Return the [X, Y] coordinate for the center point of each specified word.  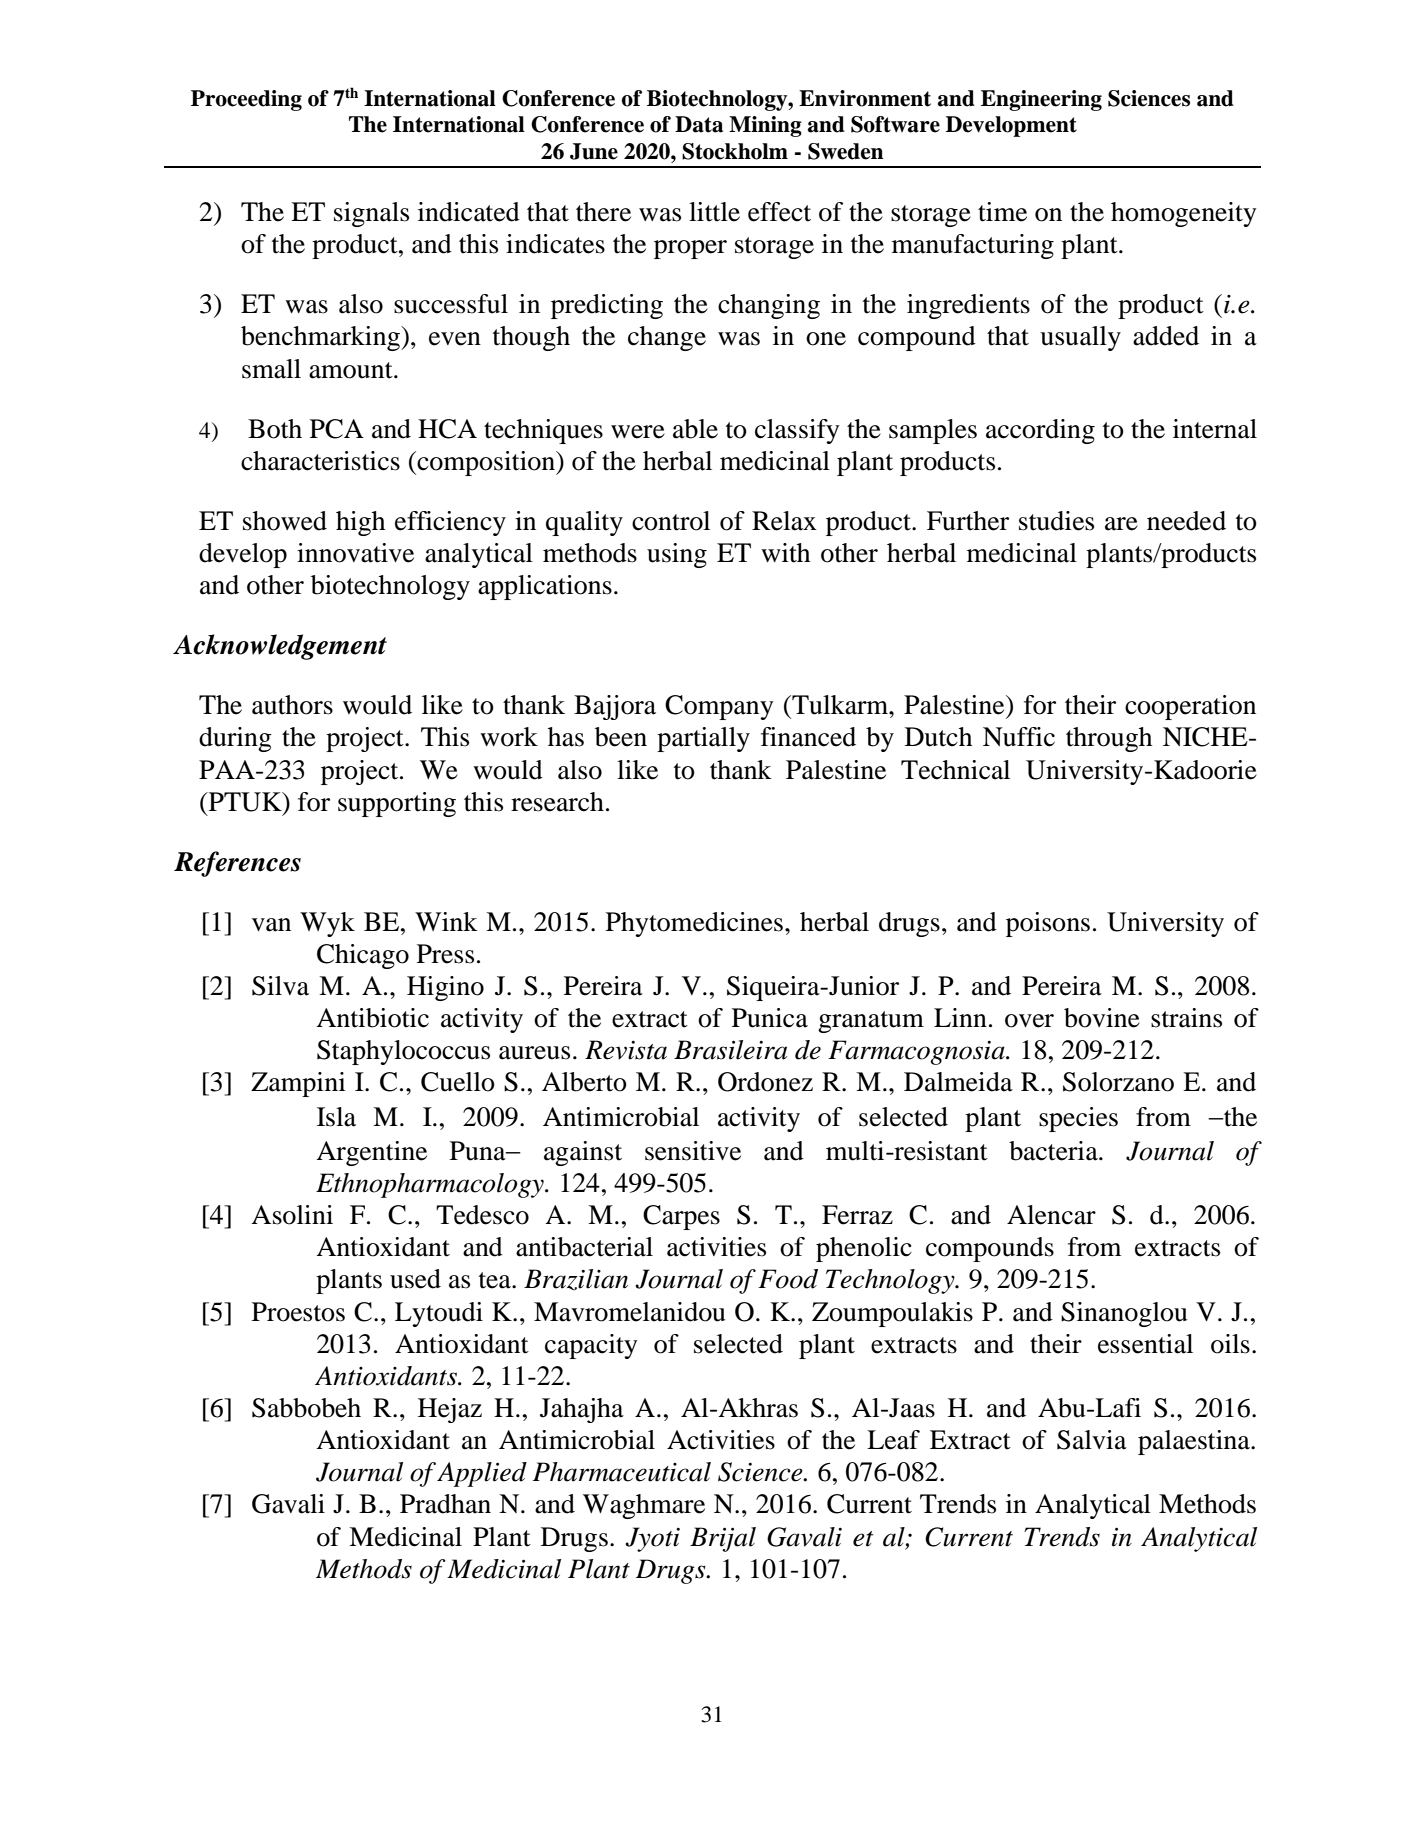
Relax [784, 521]
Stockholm [735, 151]
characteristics [320, 461]
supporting [397, 804]
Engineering [1041, 100]
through [1109, 739]
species [1078, 1119]
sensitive [693, 1151]
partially [703, 739]
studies [1056, 521]
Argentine [371, 1153]
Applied [482, 1474]
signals [371, 214]
